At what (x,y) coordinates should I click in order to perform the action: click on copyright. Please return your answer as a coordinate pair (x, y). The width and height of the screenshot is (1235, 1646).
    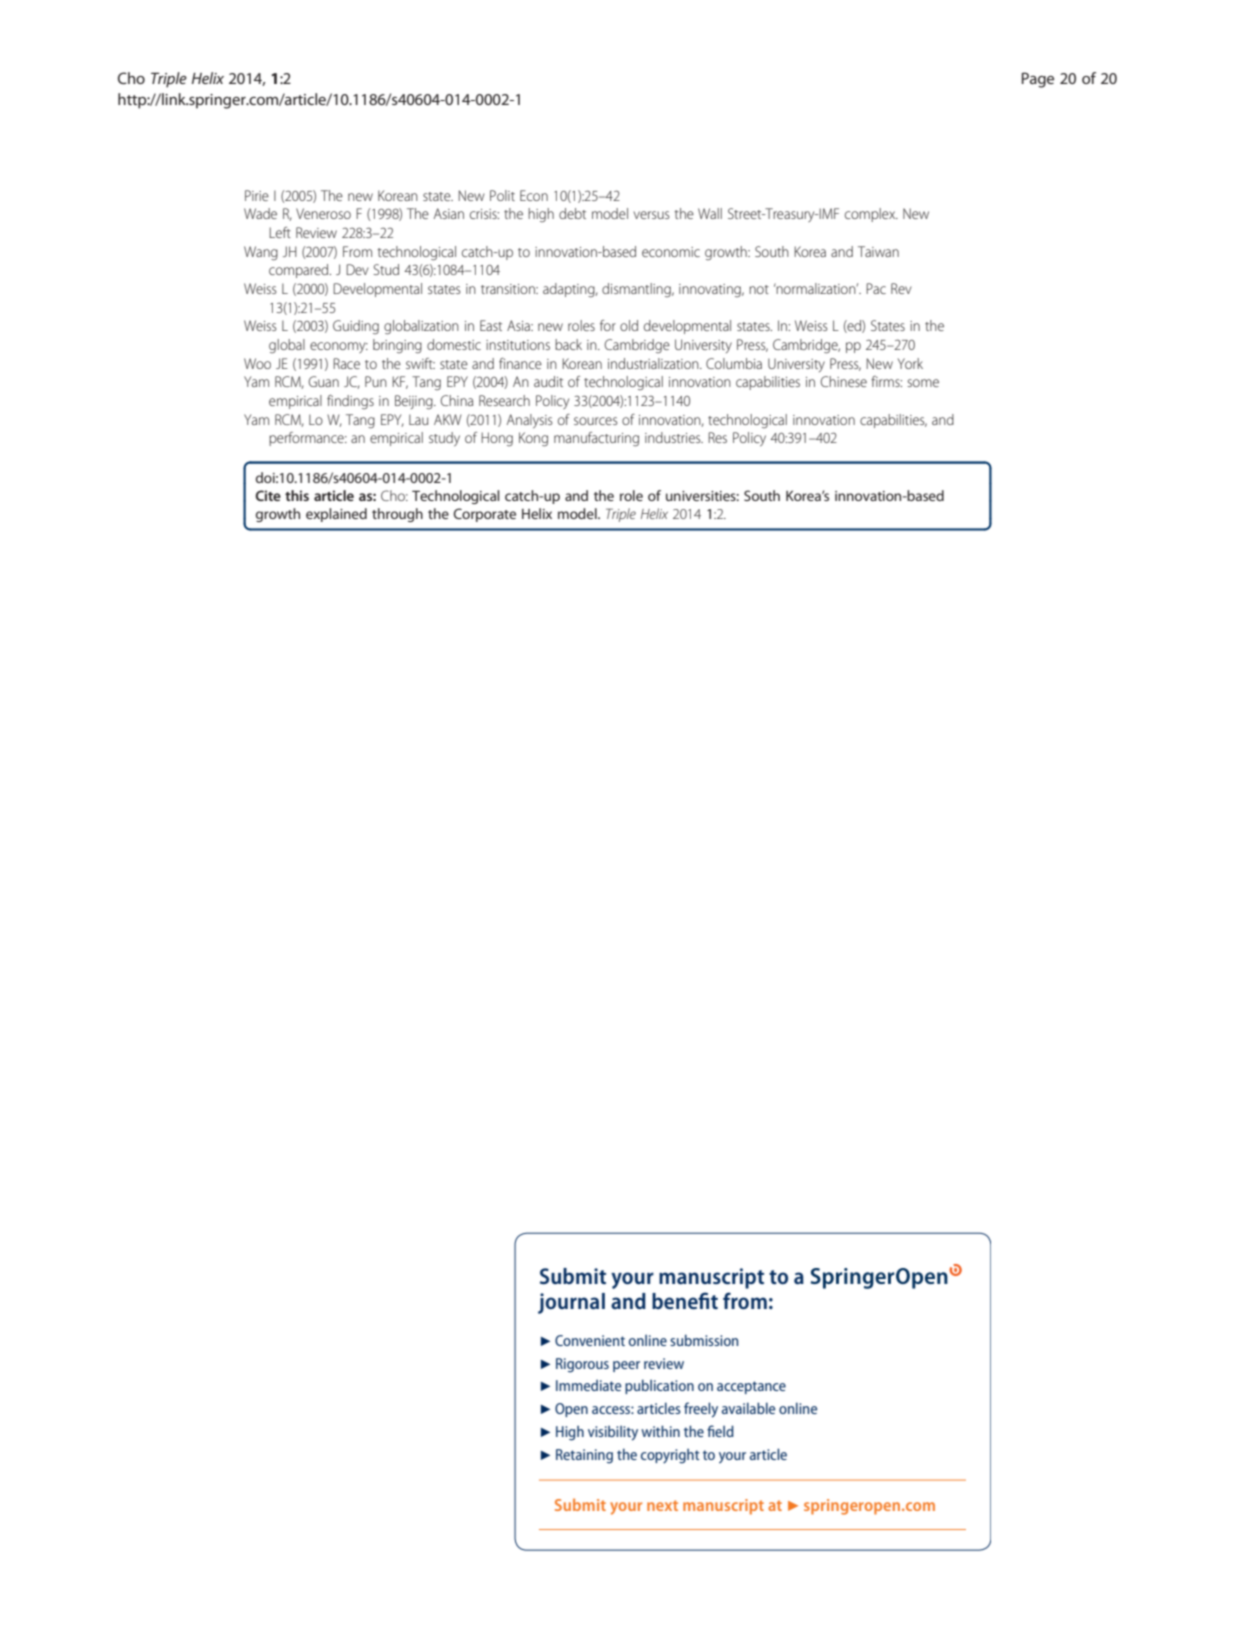
    Looking at the image, I should click on (670, 1456).
